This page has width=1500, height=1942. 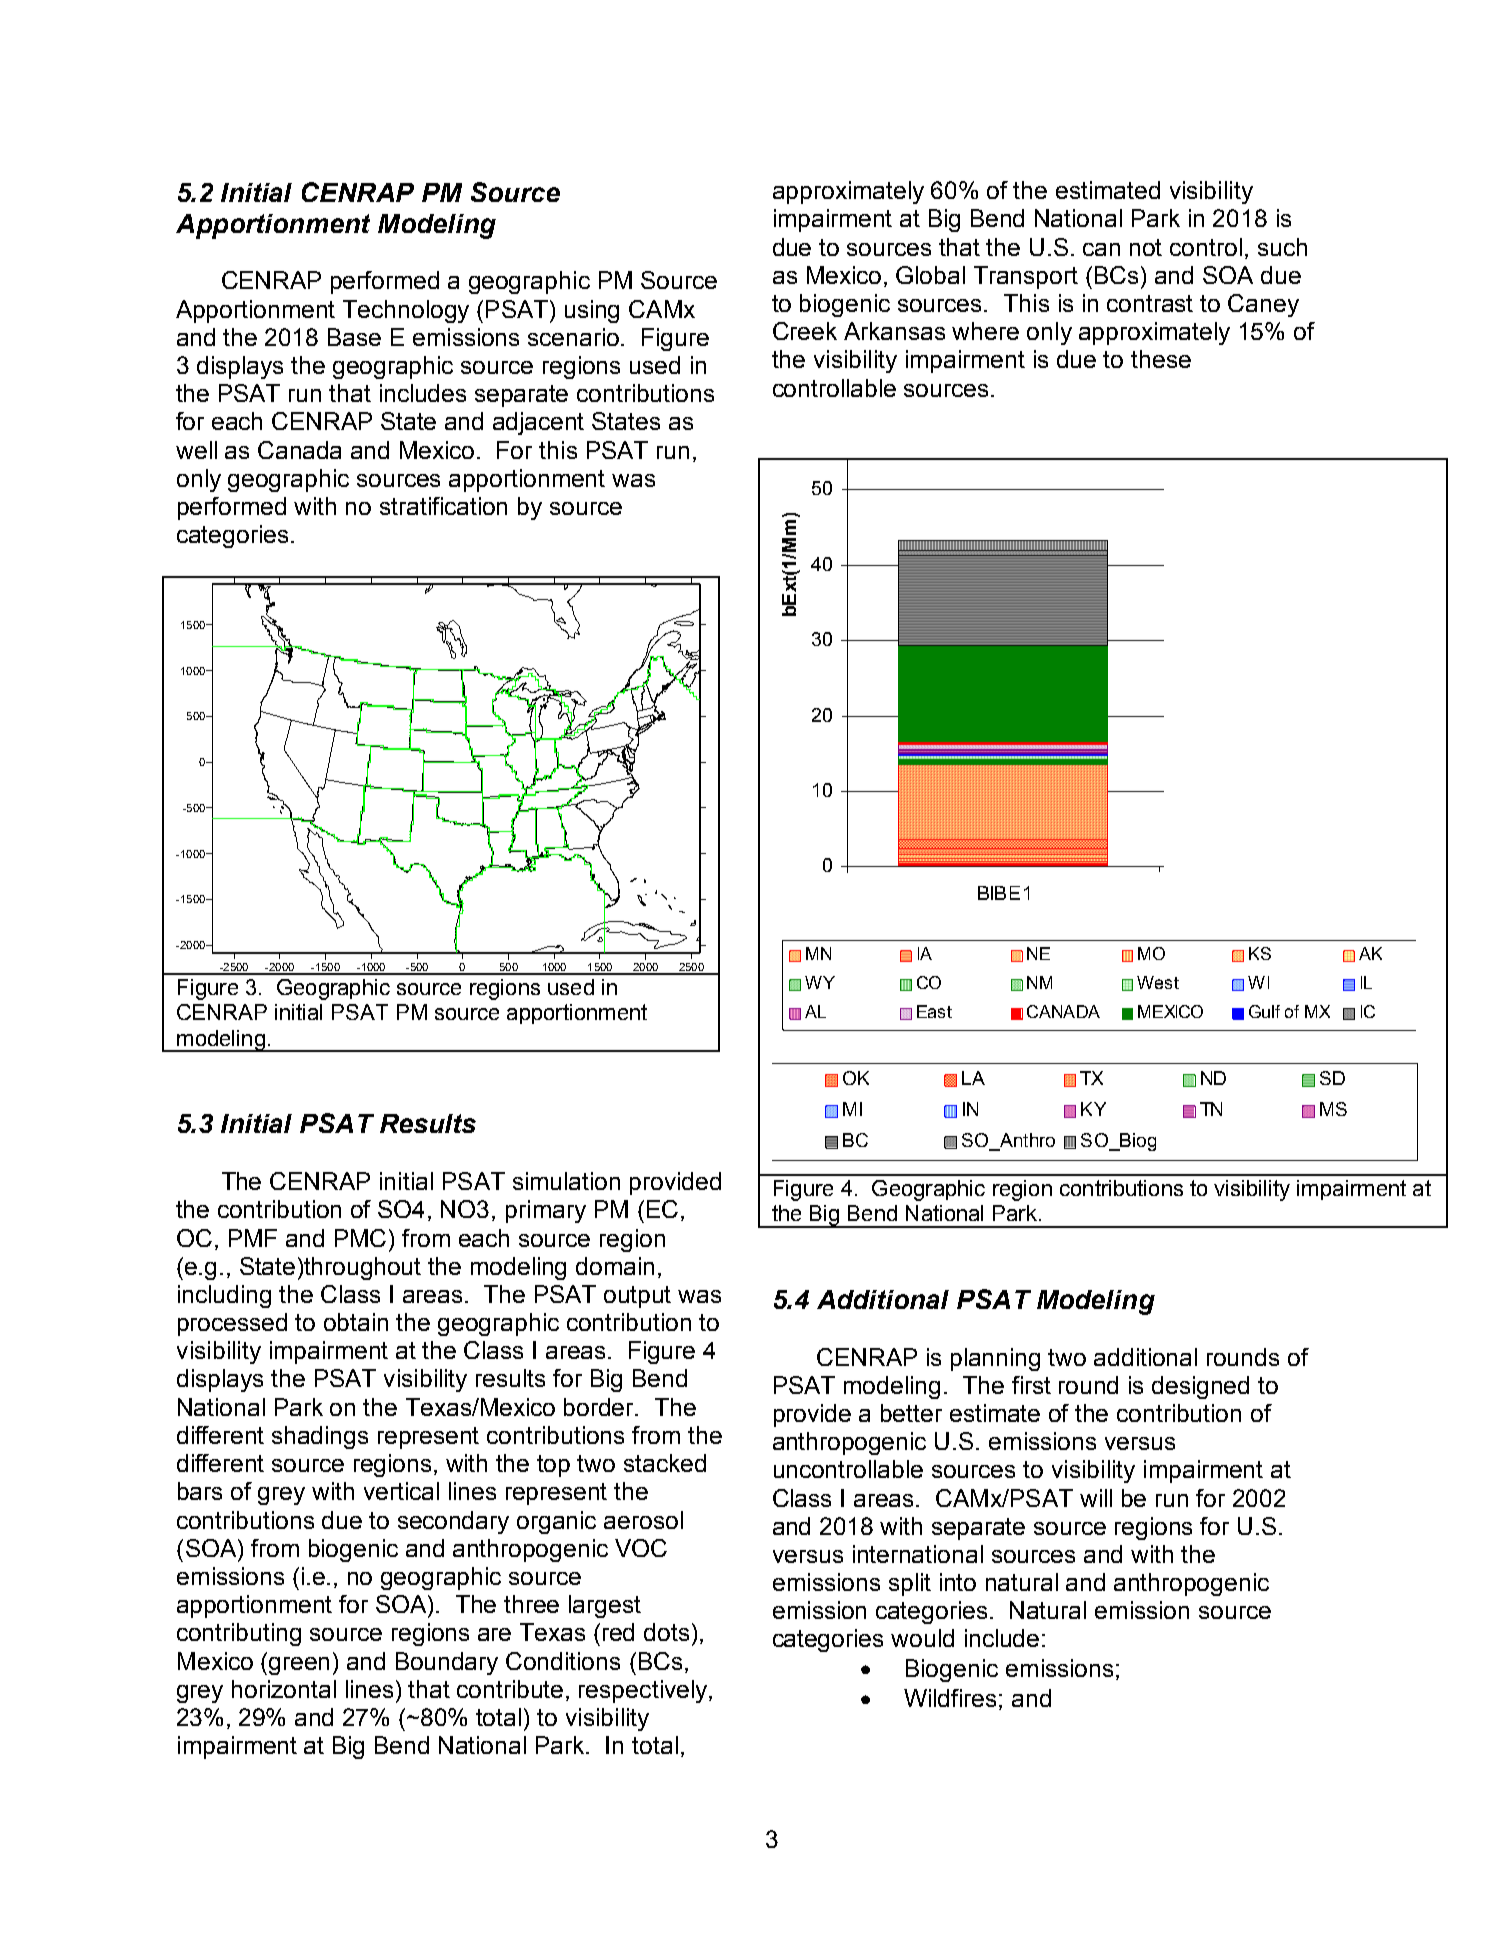 What do you see at coordinates (360, 1238) in the page?
I see `PMC` at bounding box center [360, 1238].
